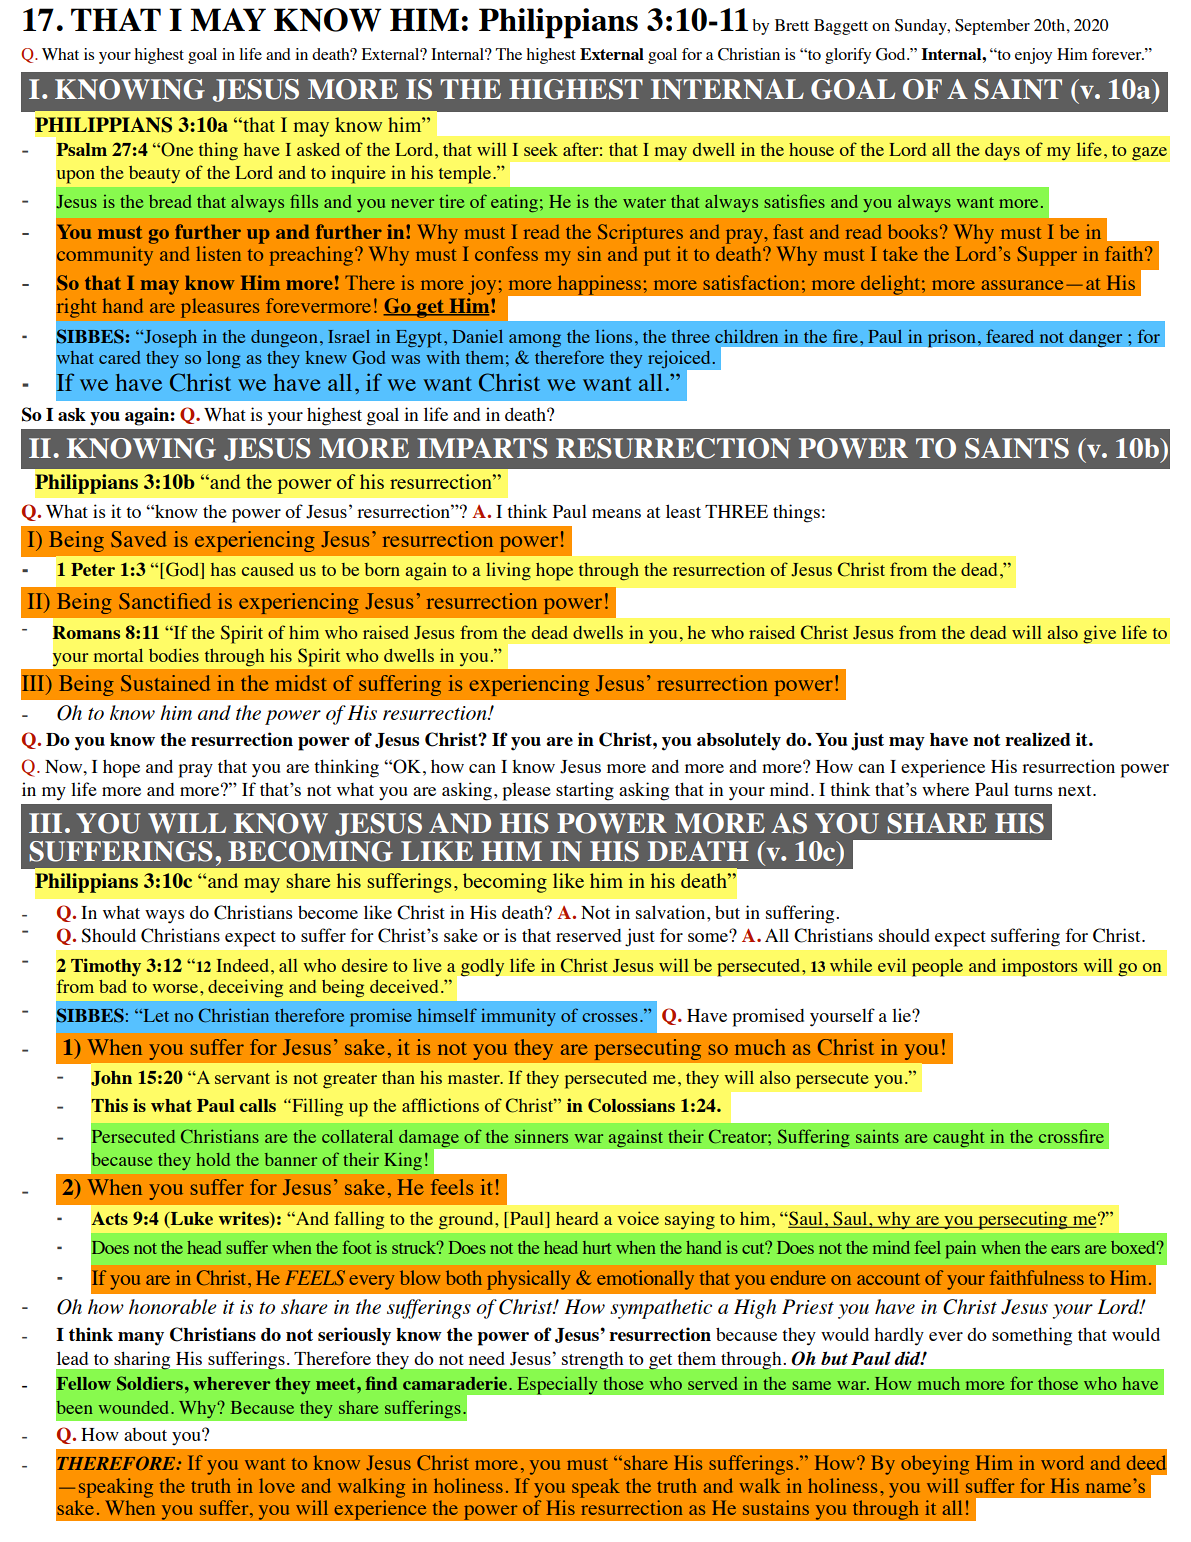 The image size is (1191, 1542). What do you see at coordinates (1033, 790) in the screenshot?
I see `turns` at bounding box center [1033, 790].
